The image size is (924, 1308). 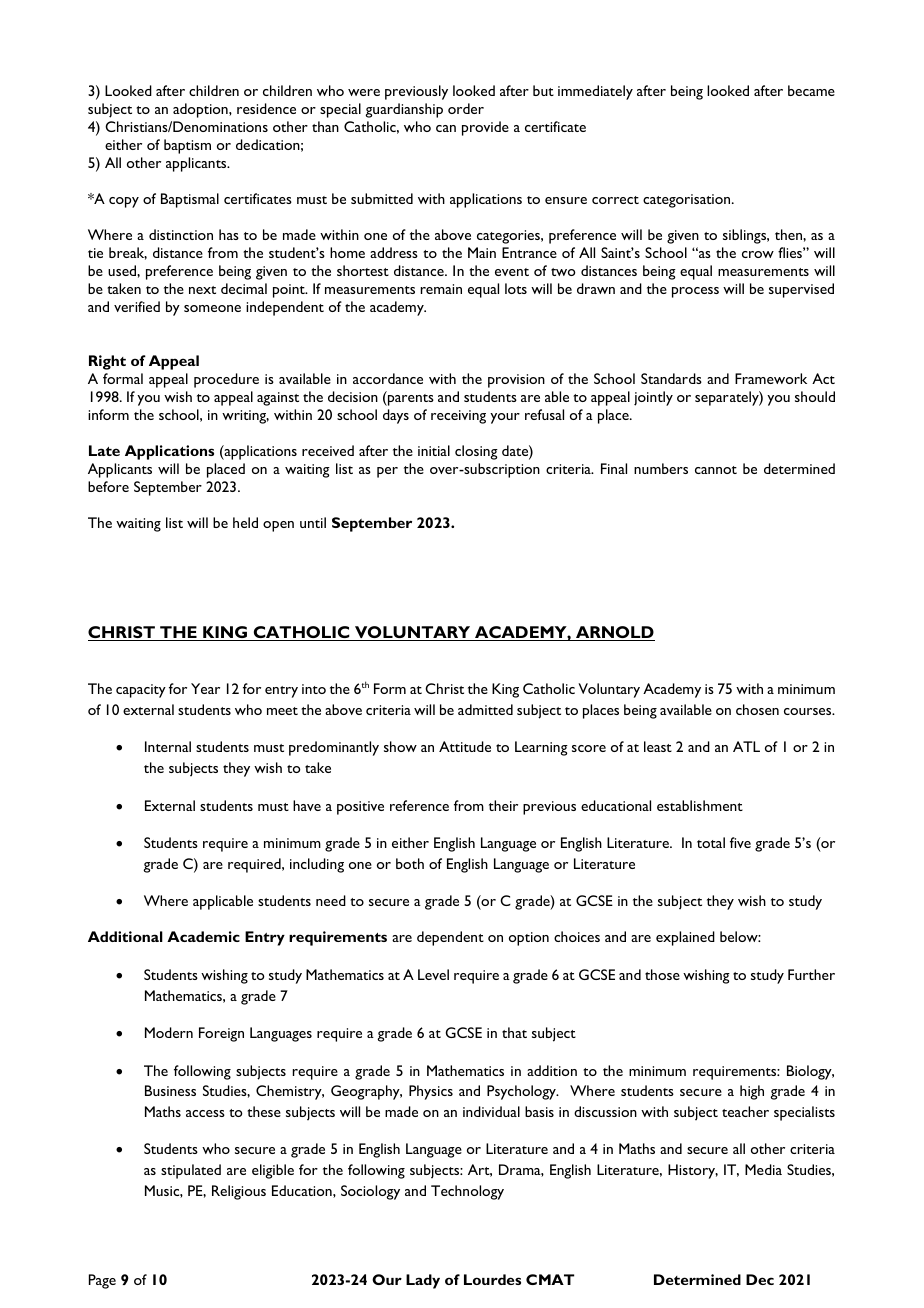 What do you see at coordinates (205, 688) in the screenshot?
I see `Year` at bounding box center [205, 688].
